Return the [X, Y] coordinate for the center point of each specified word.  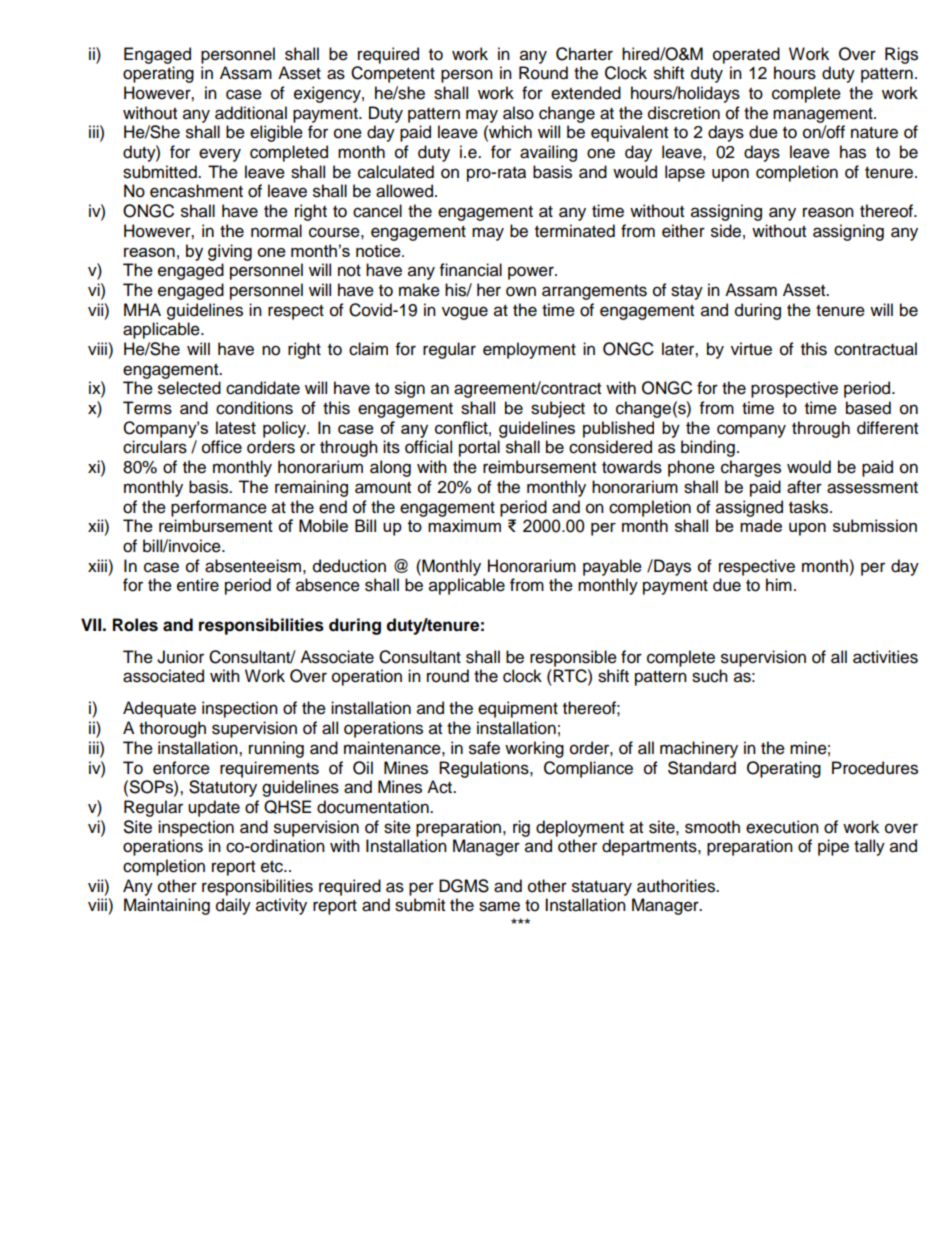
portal [479, 448]
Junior [180, 657]
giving [230, 252]
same [499, 906]
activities [885, 657]
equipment [518, 709]
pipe [833, 847]
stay [687, 292]
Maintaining [167, 906]
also [518, 113]
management [824, 115]
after [804, 487]
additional [251, 113]
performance [219, 508]
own [521, 291]
